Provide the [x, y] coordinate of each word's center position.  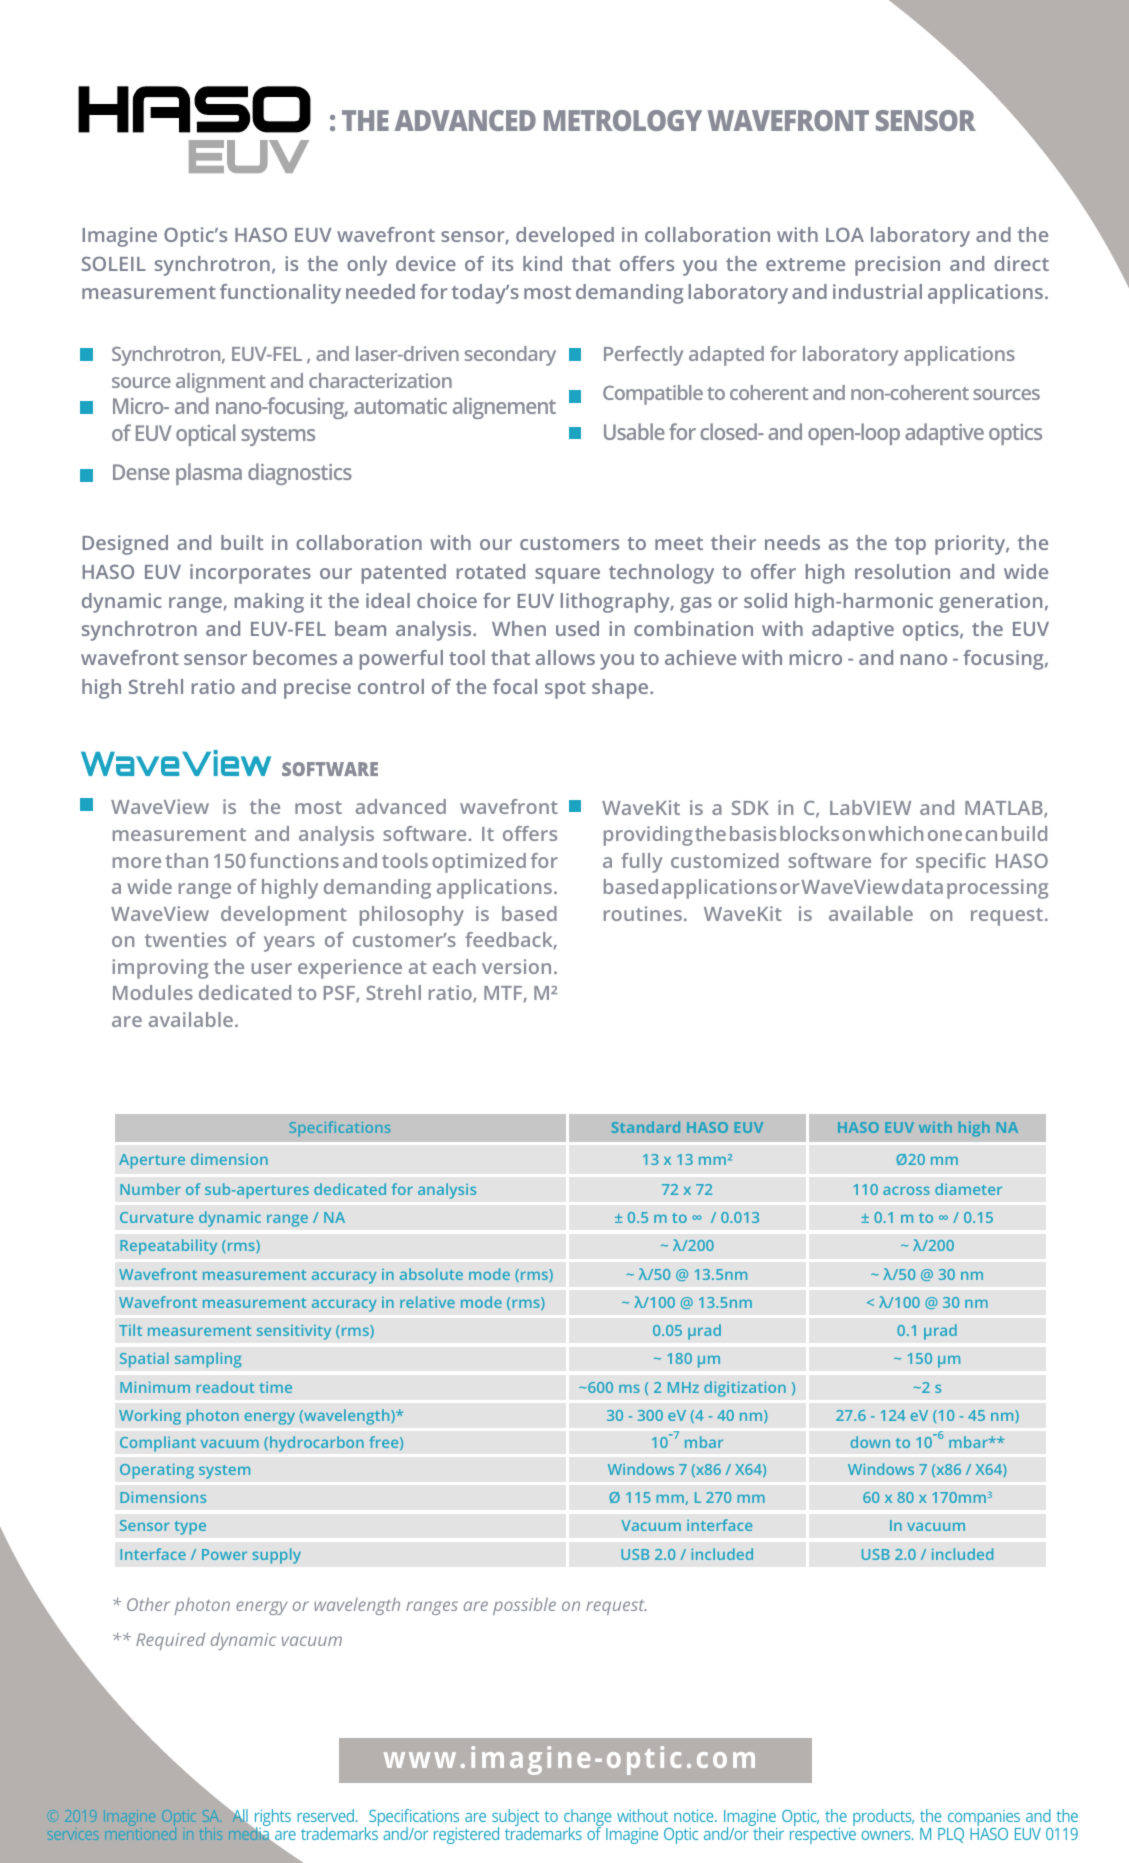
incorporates [250, 574]
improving [160, 969]
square [567, 576]
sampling [208, 1360]
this [210, 1834]
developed [565, 237]
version [516, 966]
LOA [845, 234]
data [922, 886]
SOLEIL [114, 263]
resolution [902, 571]
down [870, 1442]
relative [427, 1302]
